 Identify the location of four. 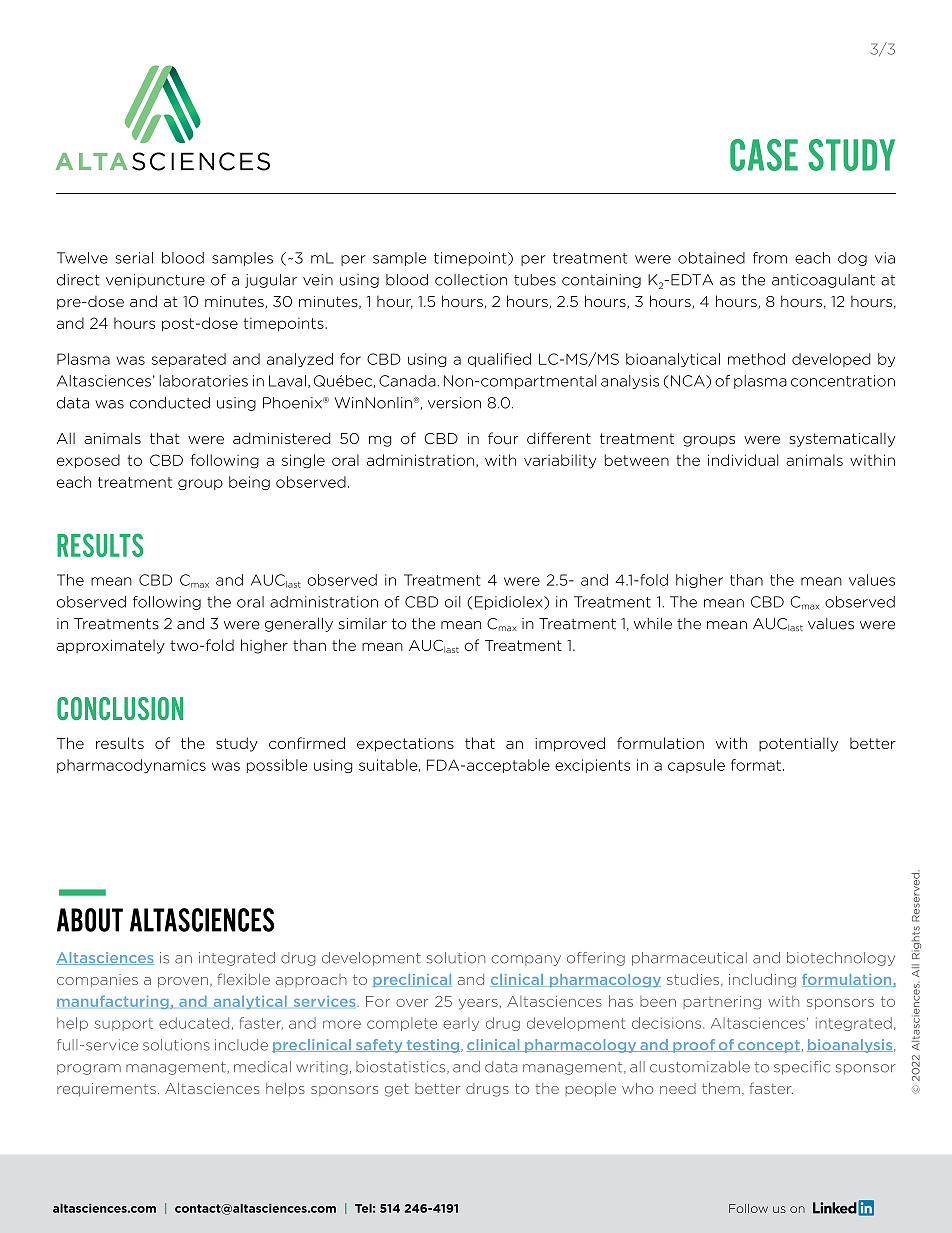
(503, 438).
